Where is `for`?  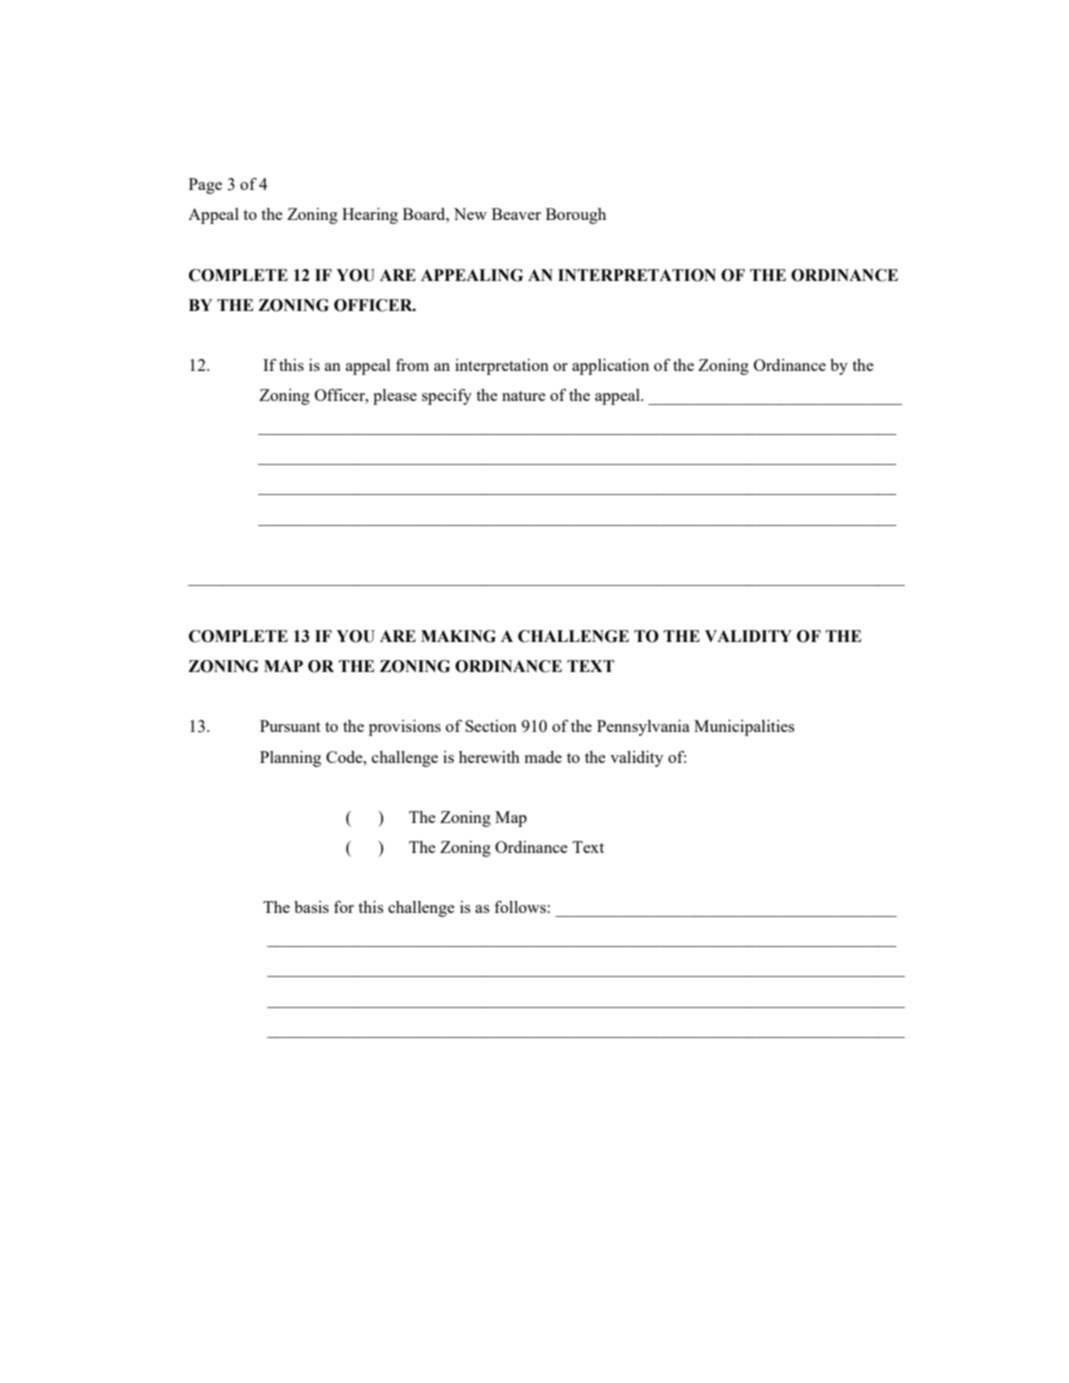
for is located at coordinates (344, 906).
